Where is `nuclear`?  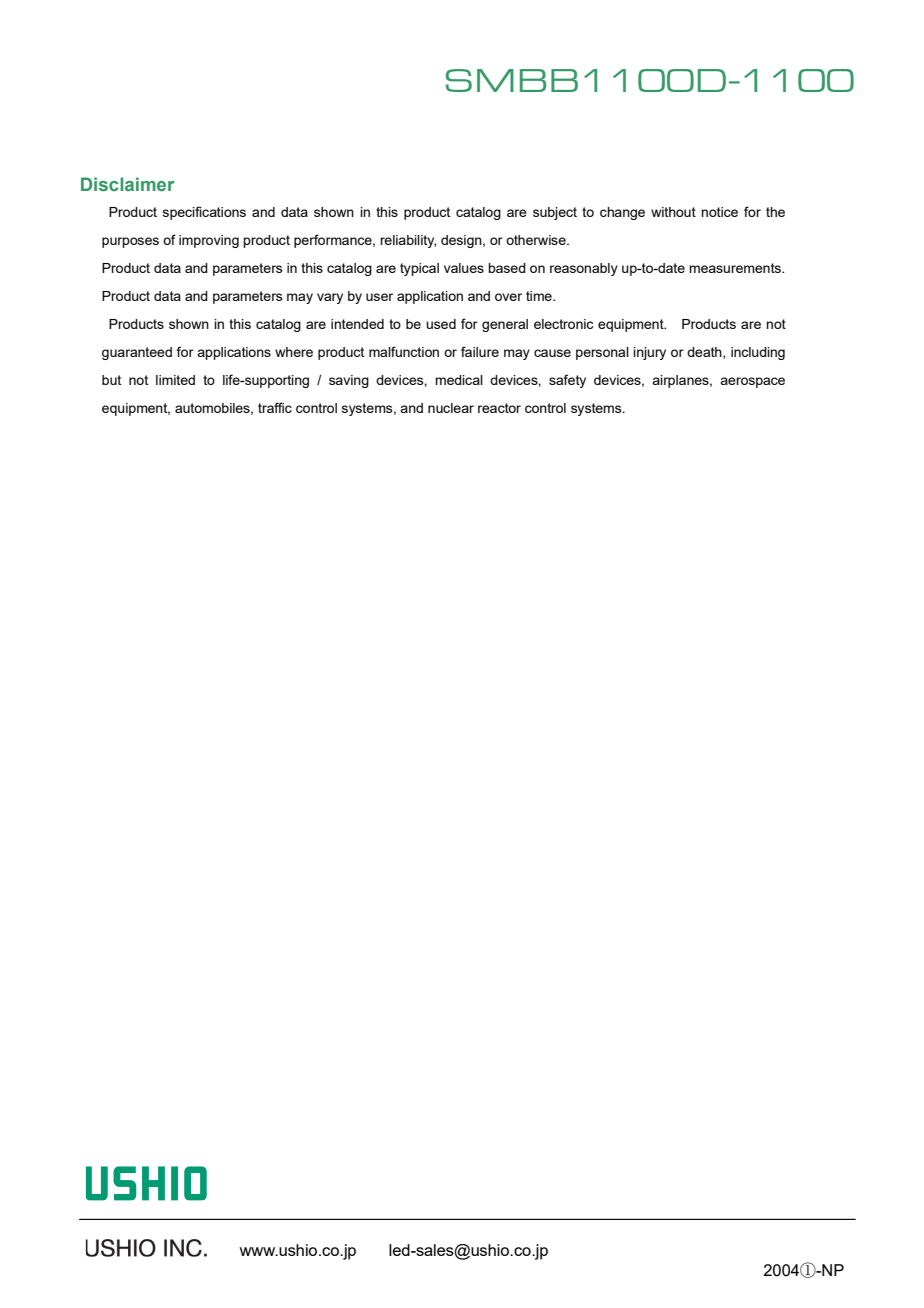
nuclear is located at coordinates (451, 408).
